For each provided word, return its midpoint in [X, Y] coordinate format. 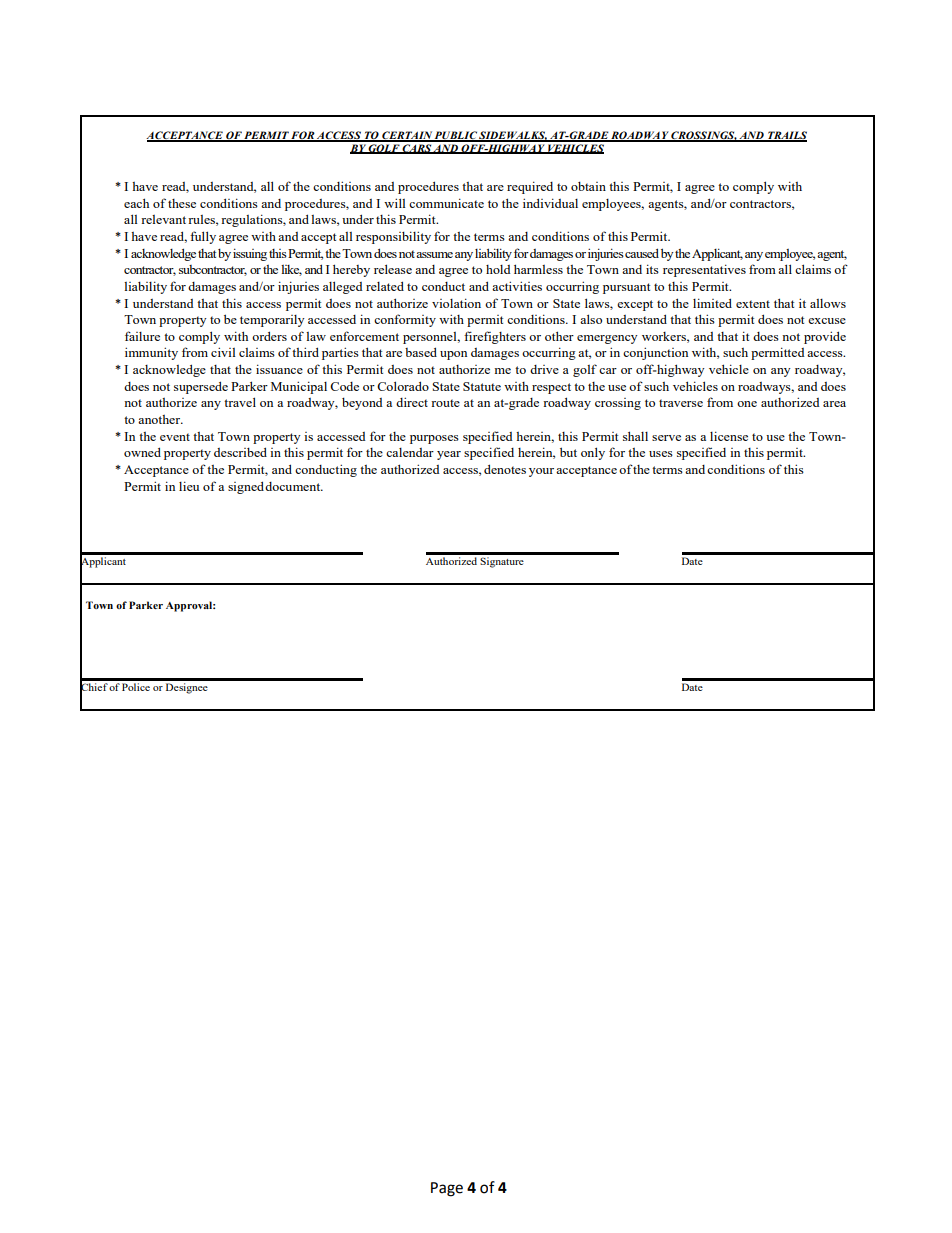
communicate [446, 203]
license [729, 436]
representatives [704, 270]
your [541, 472]
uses [661, 454]
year [449, 455]
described [240, 452]
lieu [189, 486]
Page [447, 1189]
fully [203, 237]
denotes [505, 469]
